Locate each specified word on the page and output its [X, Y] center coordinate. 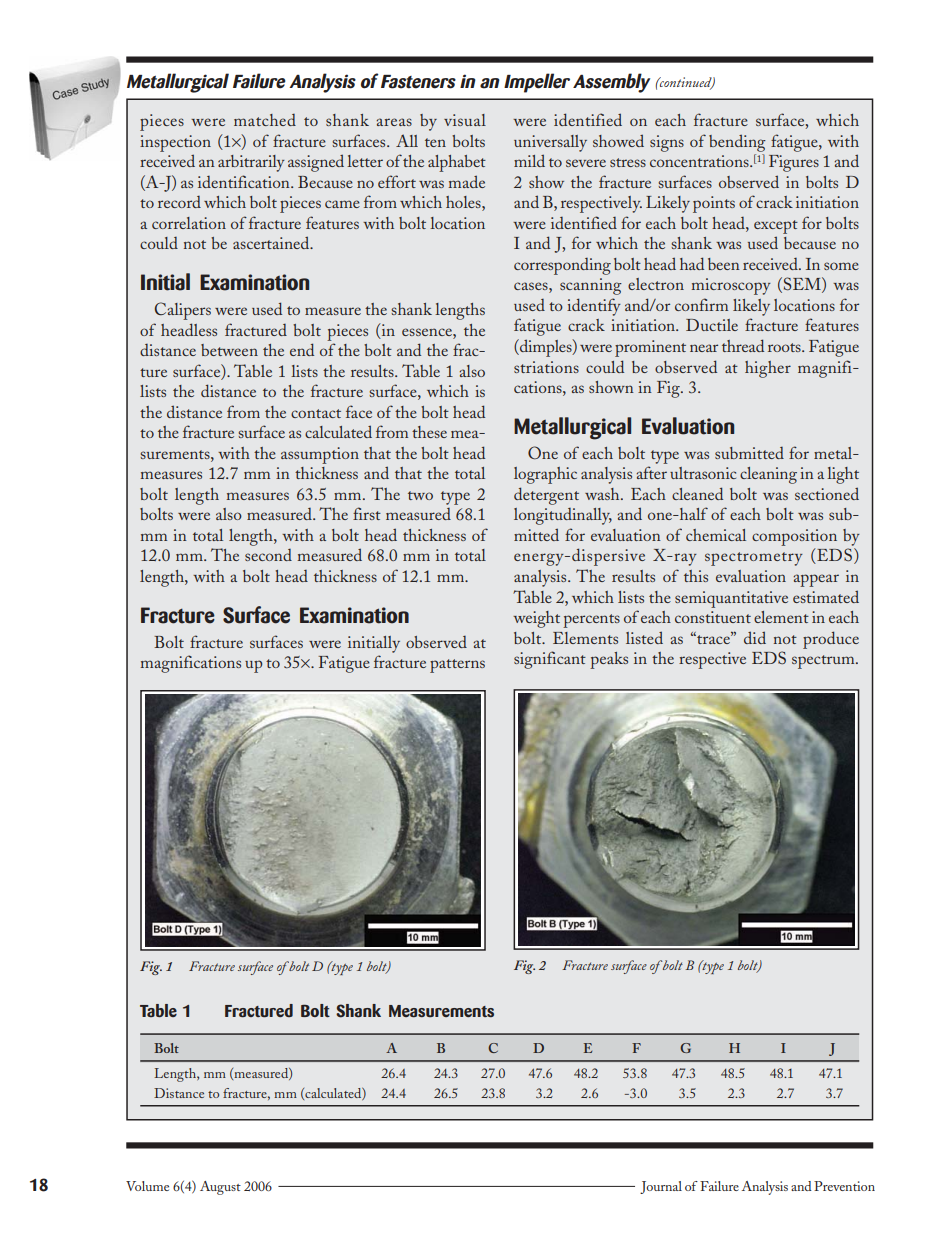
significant [550, 660]
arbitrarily [251, 163]
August [220, 1188]
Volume [147, 1186]
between [229, 350]
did [755, 637]
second [268, 555]
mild [529, 160]
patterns [457, 666]
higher [768, 369]
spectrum [824, 662]
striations [546, 367]
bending [737, 143]
